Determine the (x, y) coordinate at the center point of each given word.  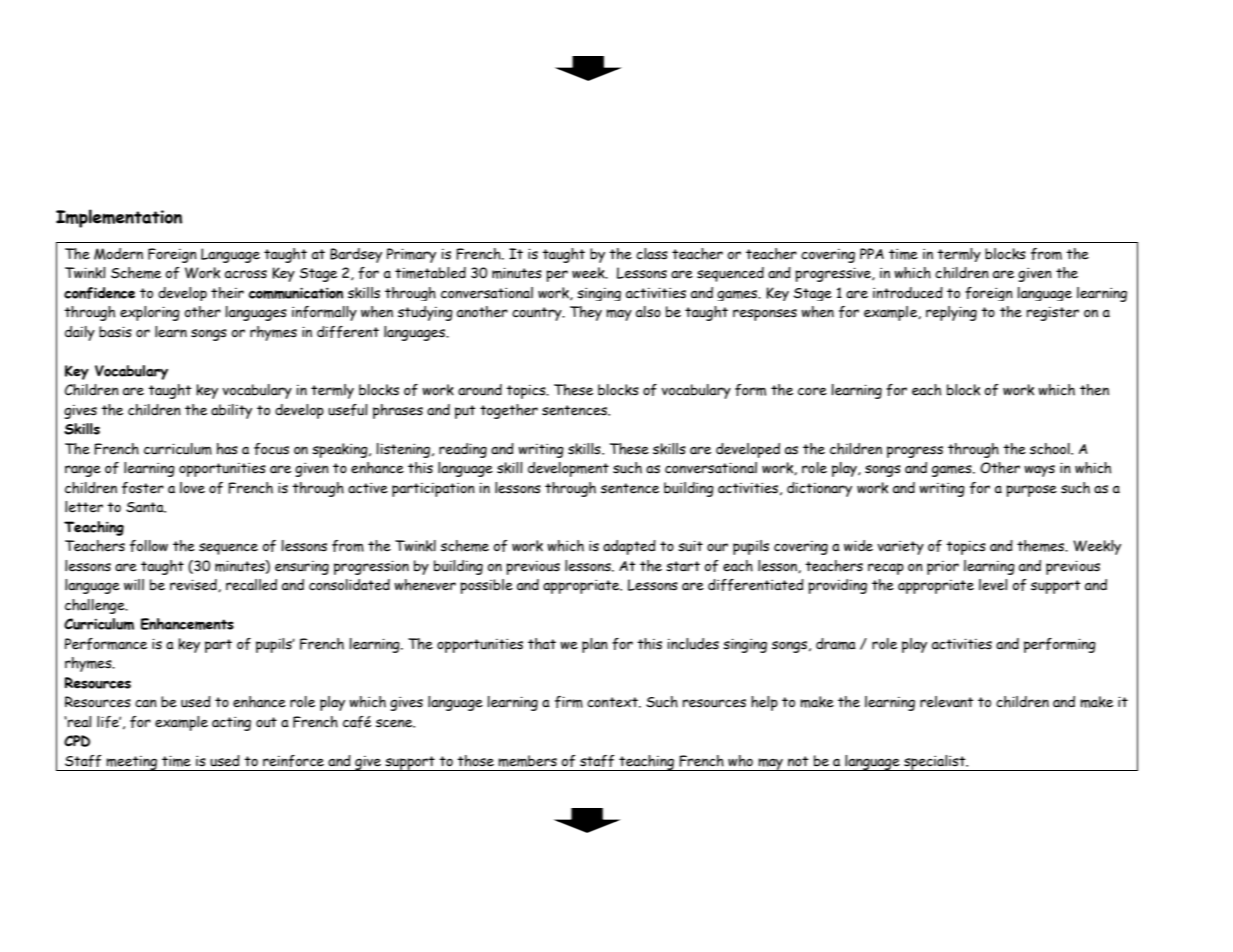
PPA (872, 253)
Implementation (119, 218)
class (652, 254)
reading (463, 450)
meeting (132, 763)
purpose (1031, 491)
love (192, 488)
